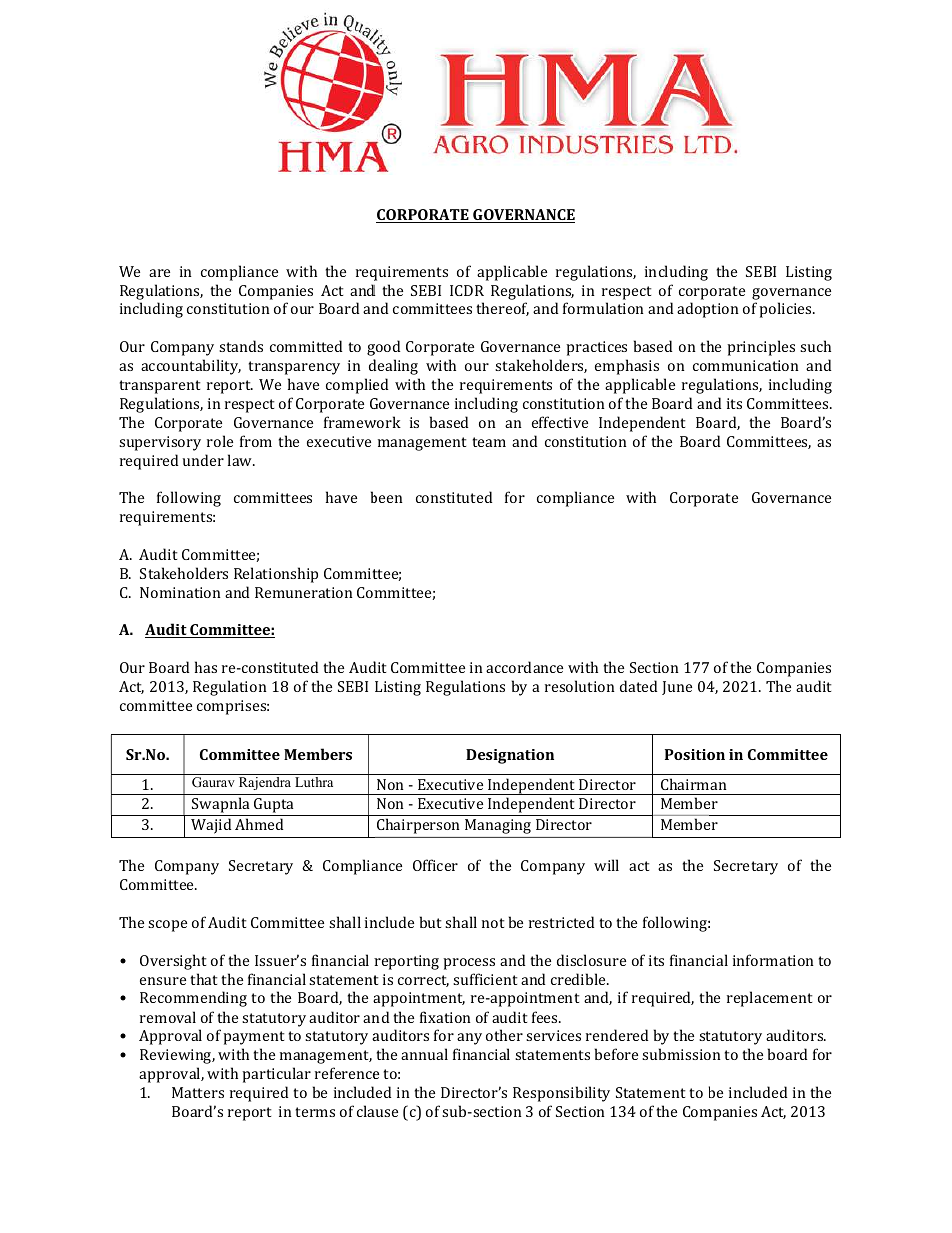 Image resolution: width=952 pixels, height=1233 pixels. What do you see at coordinates (498, 826) in the page?
I see `Managing` at bounding box center [498, 826].
